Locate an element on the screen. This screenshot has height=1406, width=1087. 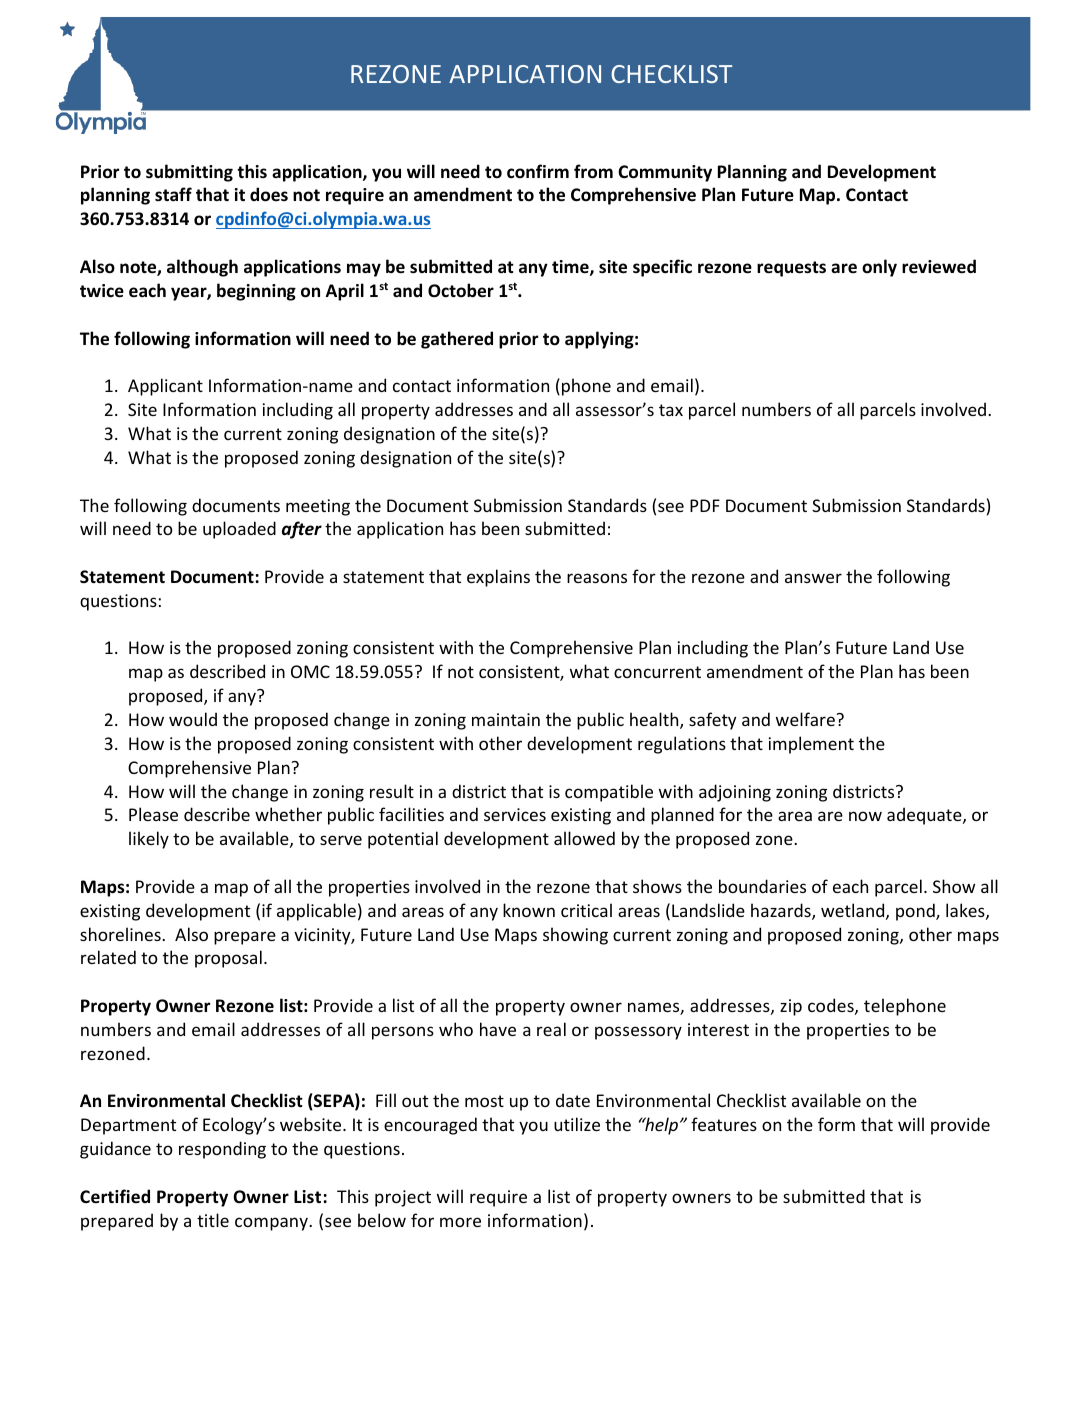
Applicant is located at coordinates (165, 387).
